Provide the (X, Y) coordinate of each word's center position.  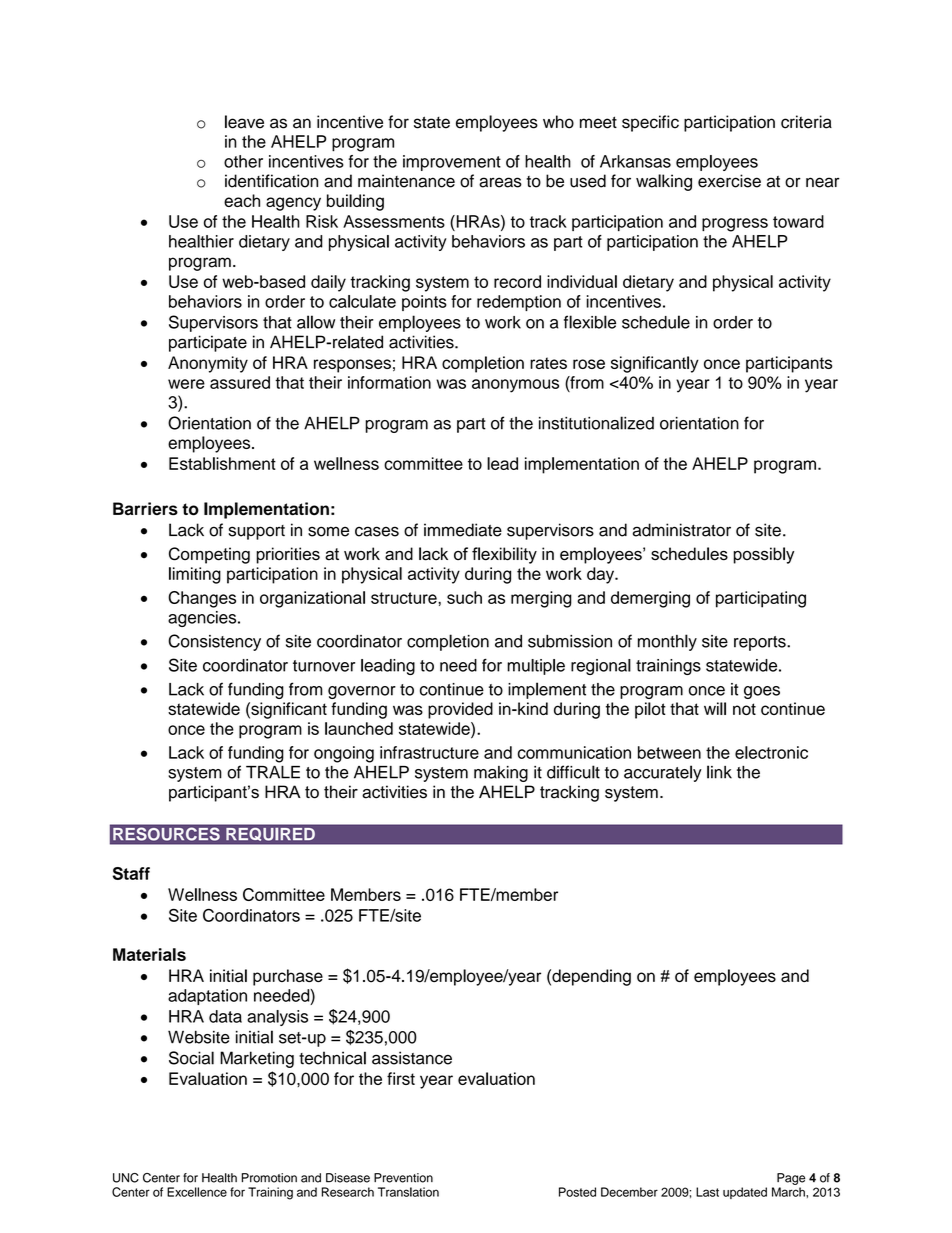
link (719, 772)
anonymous (515, 386)
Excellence (197, 1192)
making (501, 774)
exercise (729, 181)
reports (761, 643)
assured (240, 382)
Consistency (214, 642)
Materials (149, 954)
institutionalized (596, 423)
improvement (452, 163)
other (243, 161)
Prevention (403, 1178)
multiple (536, 667)
